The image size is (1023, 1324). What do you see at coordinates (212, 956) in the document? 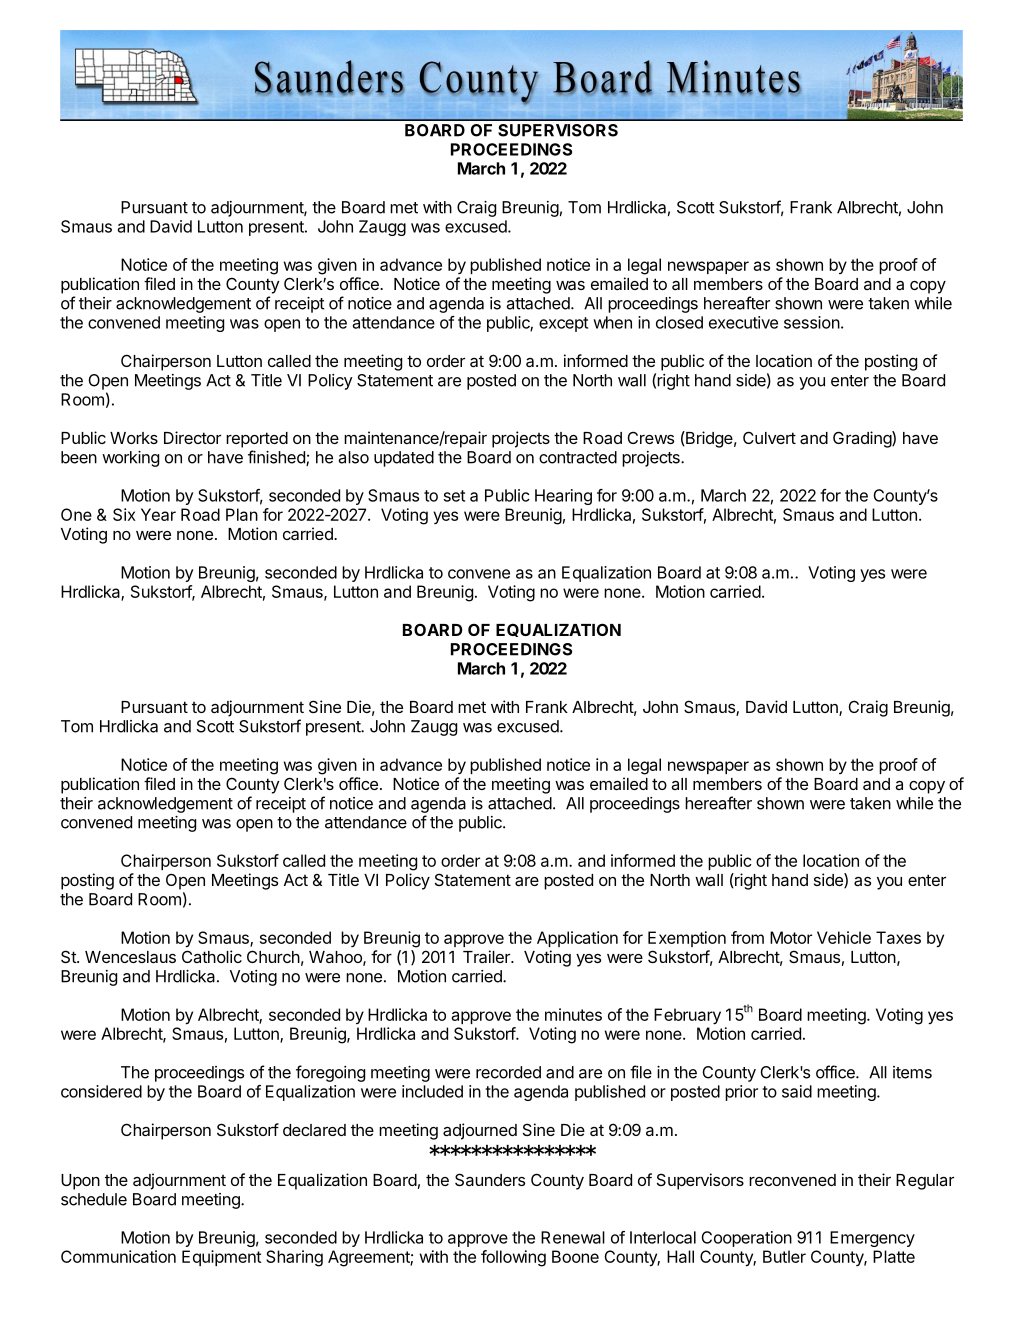
I see `Catholic` at bounding box center [212, 956].
